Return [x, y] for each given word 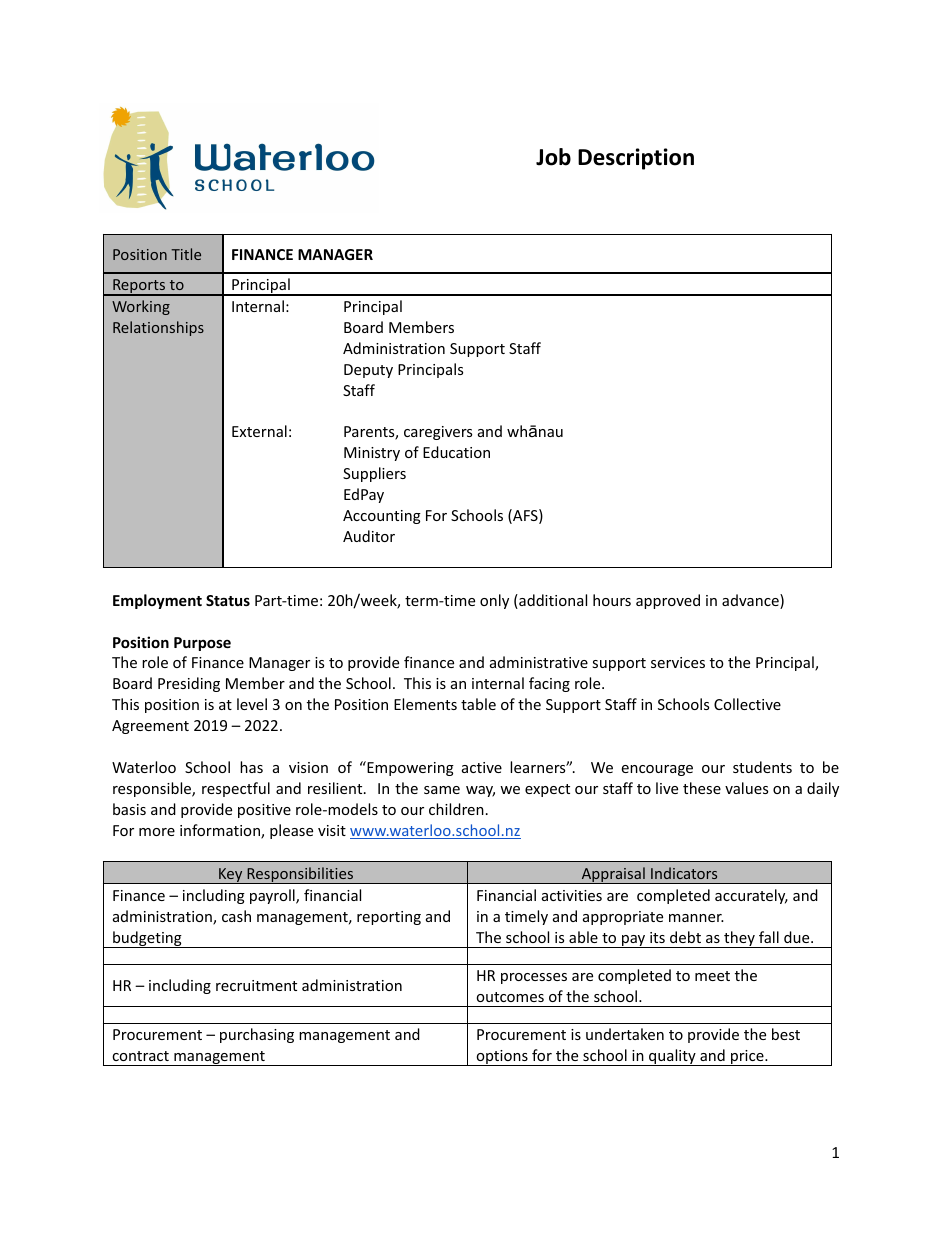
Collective [747, 704]
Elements [425, 704]
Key [231, 876]
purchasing [257, 1035]
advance [751, 601]
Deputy [368, 371]
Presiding [189, 684]
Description [636, 159]
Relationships [158, 328]
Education [456, 452]
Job [553, 157]
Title [186, 254]
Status [228, 600]
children [456, 809]
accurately [751, 896]
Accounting [382, 517]
